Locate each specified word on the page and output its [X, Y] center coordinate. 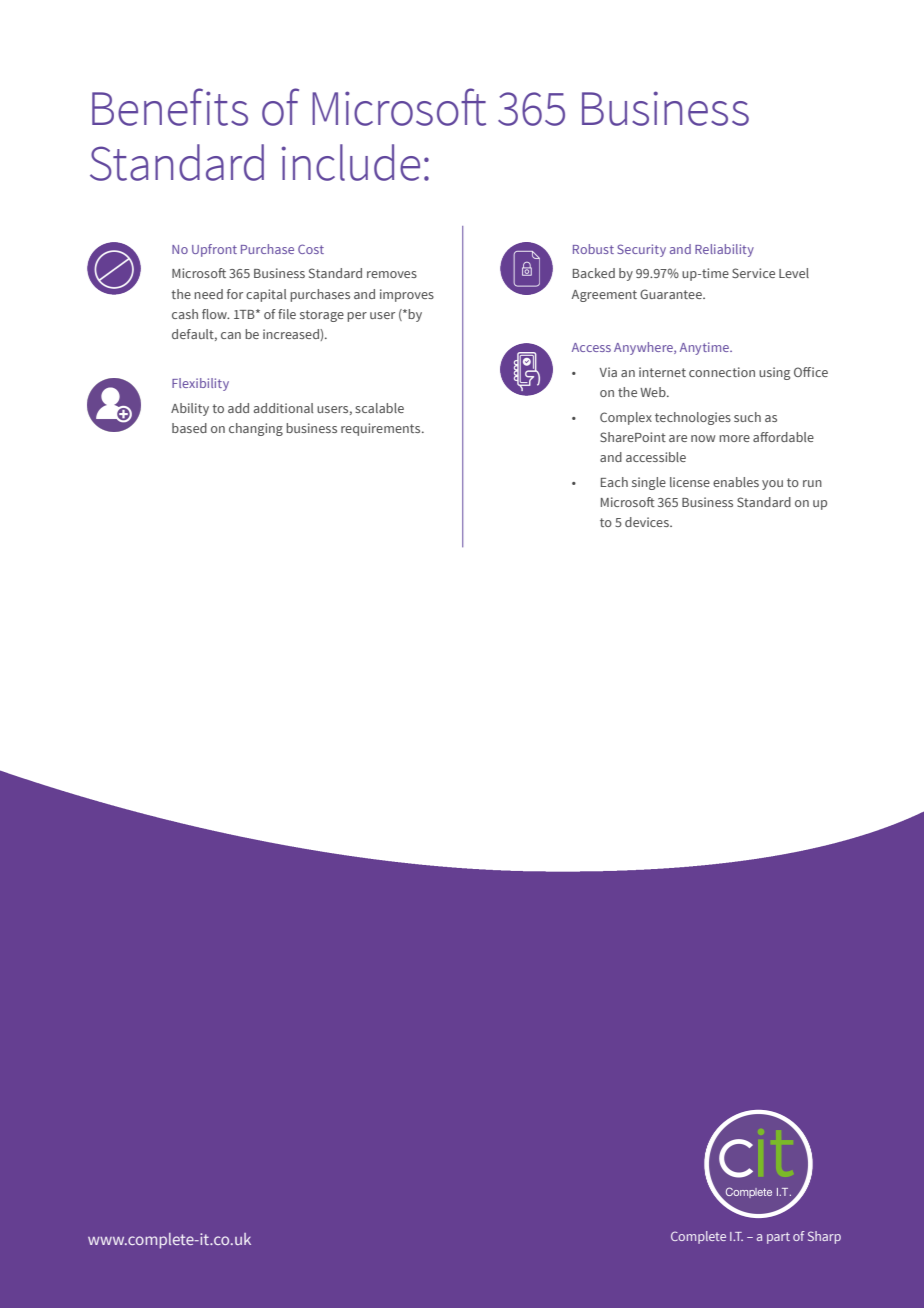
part [778, 1238]
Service [753, 273]
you [772, 485]
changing [256, 429]
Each [614, 482]
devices [648, 522]
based [189, 428]
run [812, 483]
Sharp [824, 1237]
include [351, 162]
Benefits [170, 107]
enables [736, 482]
